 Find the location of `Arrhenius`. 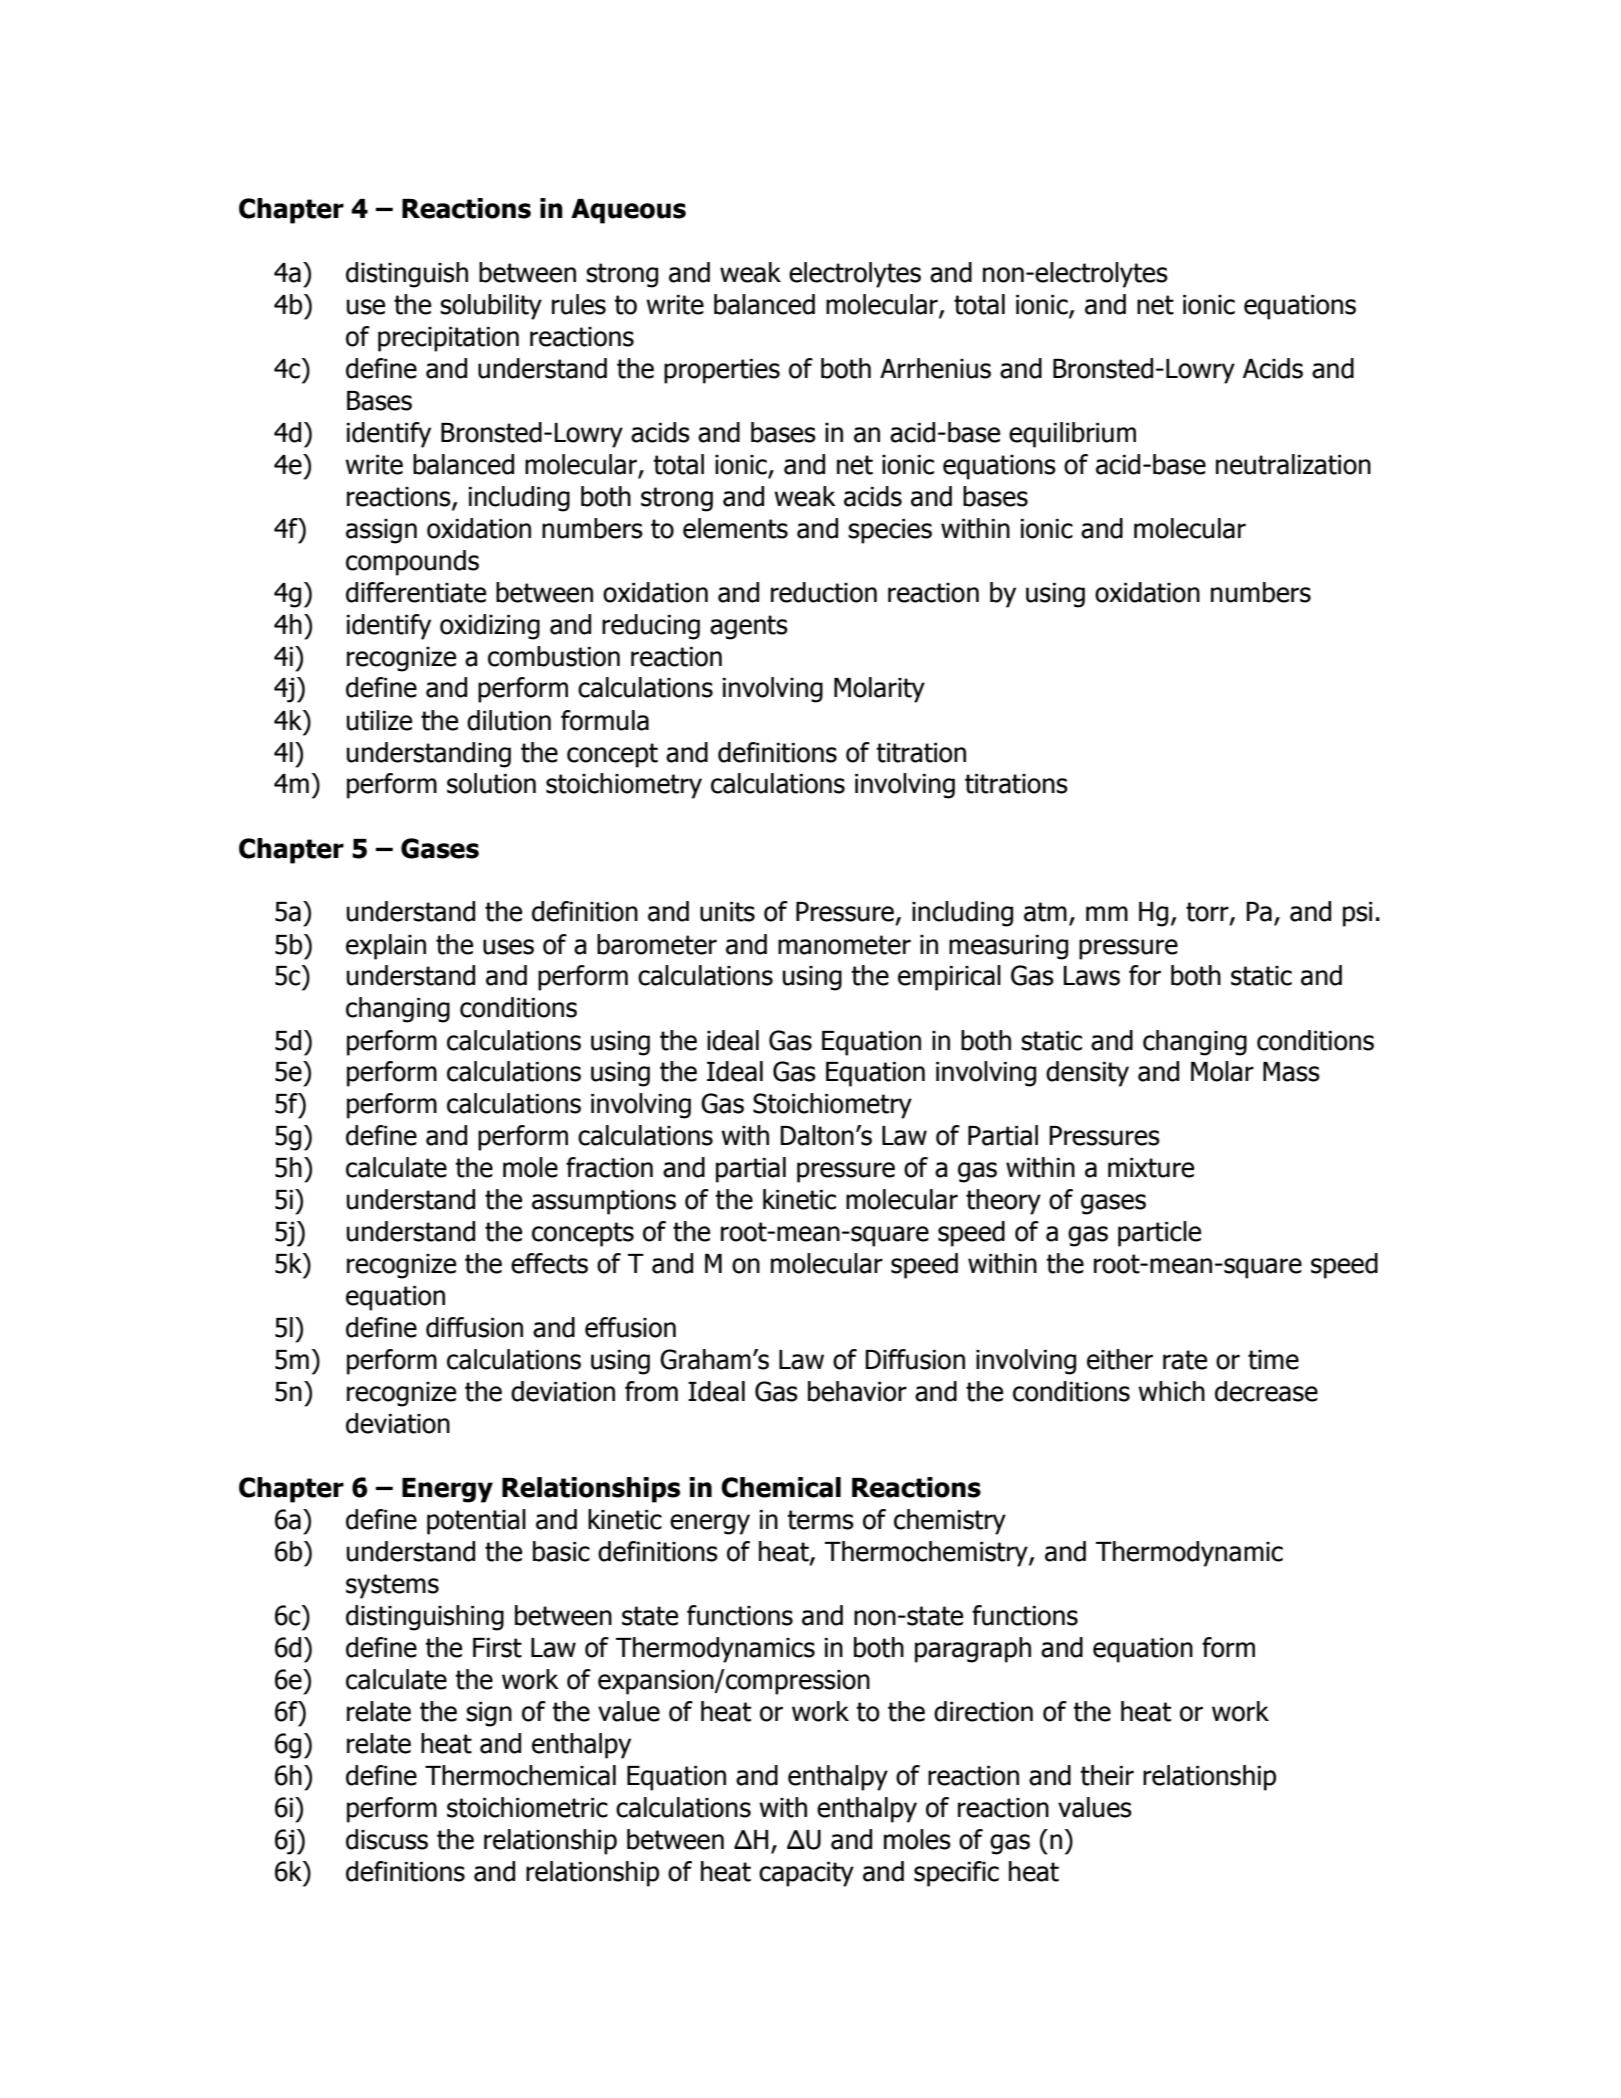

Arrhenius is located at coordinates (935, 368).
